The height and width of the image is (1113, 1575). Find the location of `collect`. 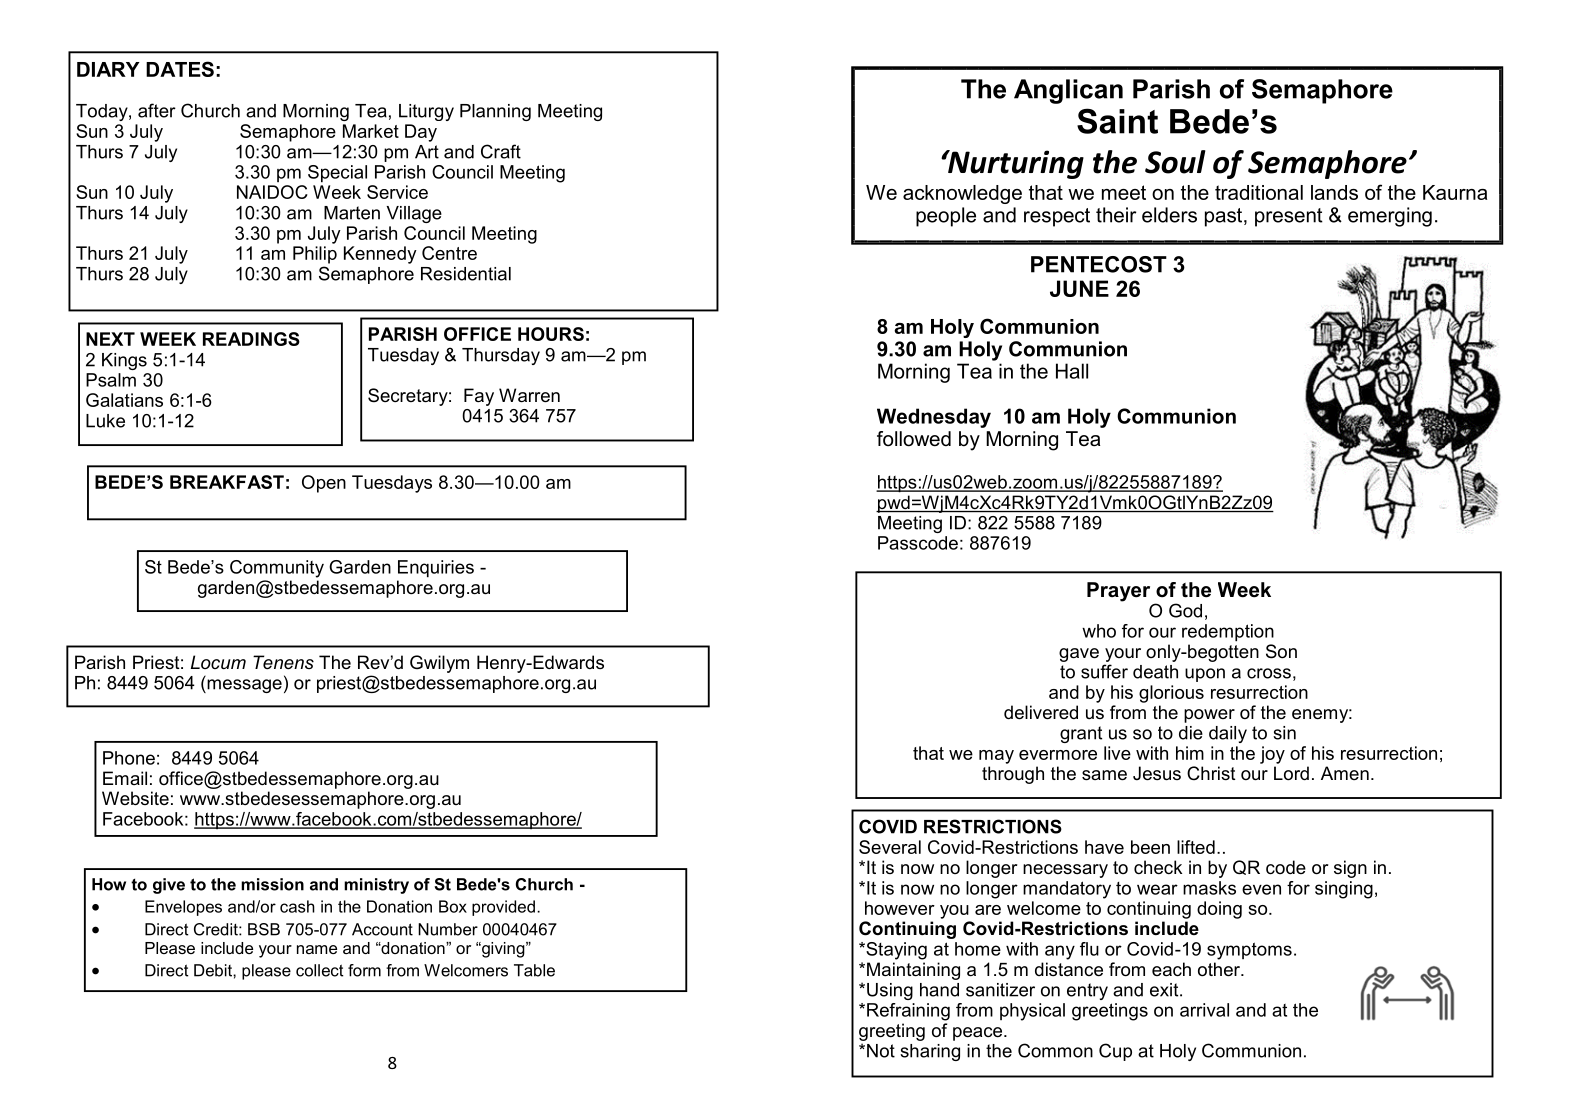

collect is located at coordinates (319, 970).
